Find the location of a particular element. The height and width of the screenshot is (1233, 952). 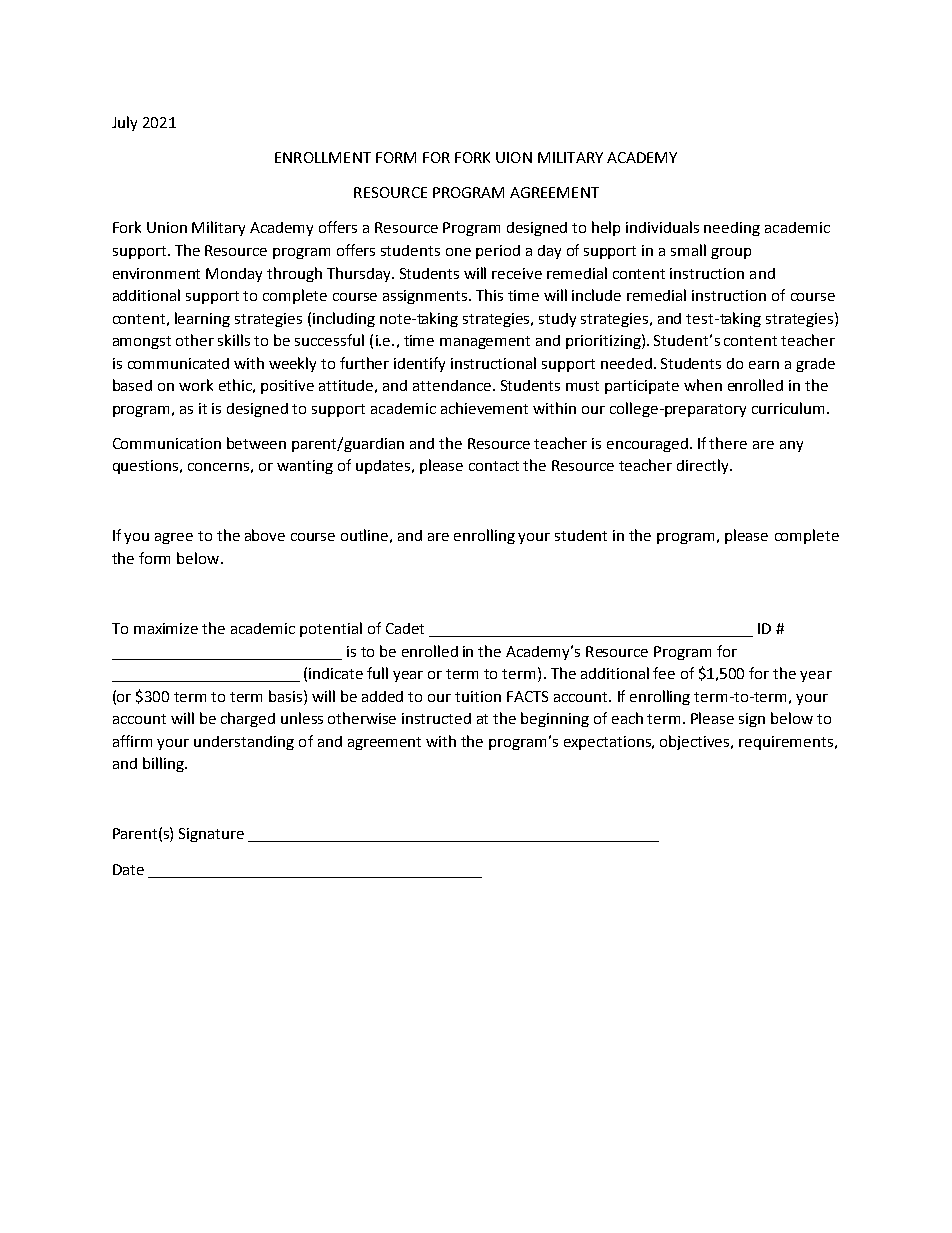

group is located at coordinates (731, 253).
